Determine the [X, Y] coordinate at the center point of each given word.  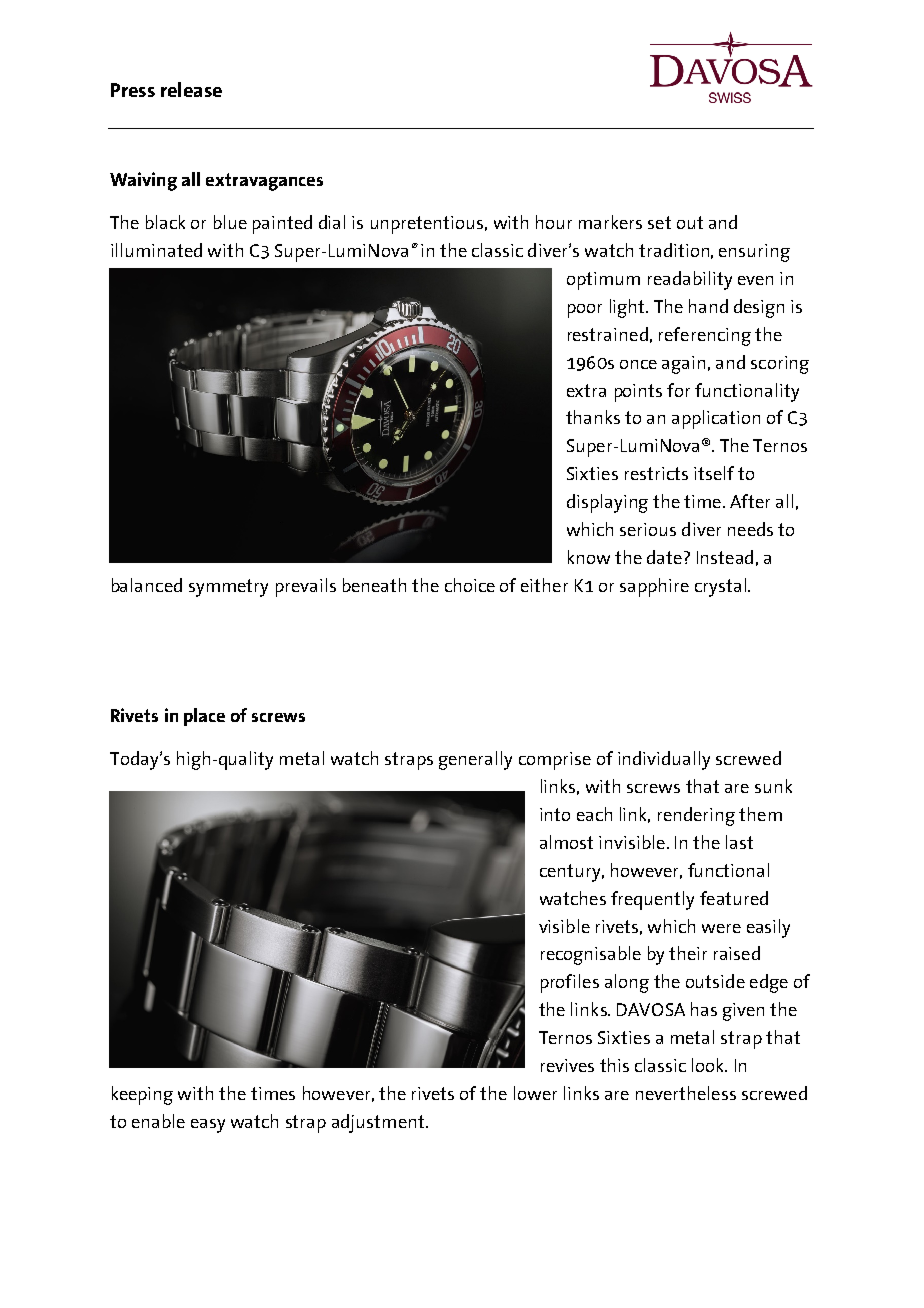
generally [475, 760]
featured [734, 898]
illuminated [156, 250]
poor [585, 311]
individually [664, 760]
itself [714, 473]
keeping [142, 1095]
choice [470, 585]
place [204, 717]
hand [708, 306]
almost [566, 842]
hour [554, 222]
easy [208, 1126]
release [191, 89]
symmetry [228, 588]
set [659, 222]
